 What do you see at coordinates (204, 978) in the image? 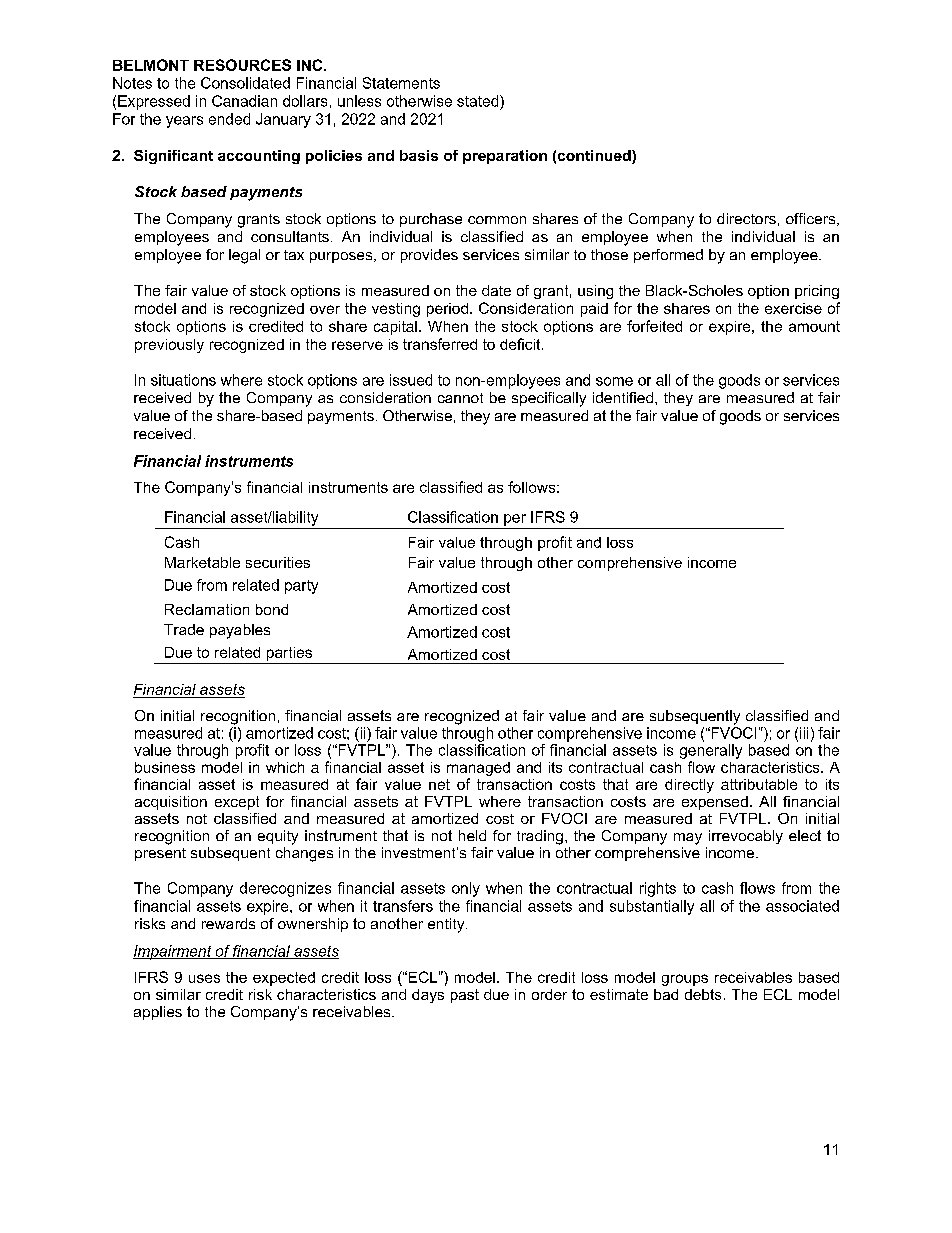
I see `uses` at bounding box center [204, 978].
